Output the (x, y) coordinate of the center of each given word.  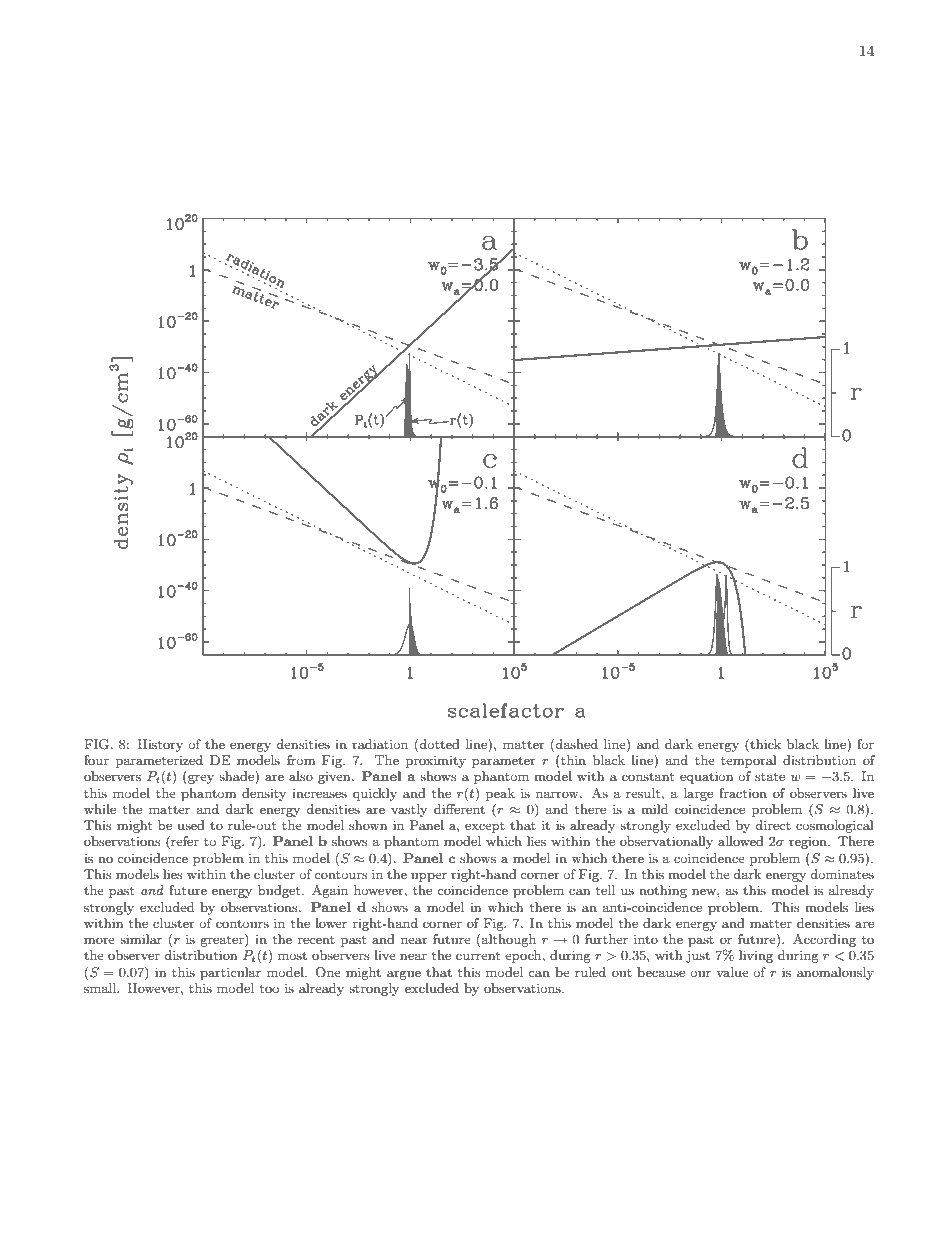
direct (773, 825)
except (485, 827)
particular (230, 973)
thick (764, 744)
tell (605, 890)
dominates (842, 874)
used (191, 825)
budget (280, 891)
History (160, 745)
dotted (439, 744)
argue (404, 975)
